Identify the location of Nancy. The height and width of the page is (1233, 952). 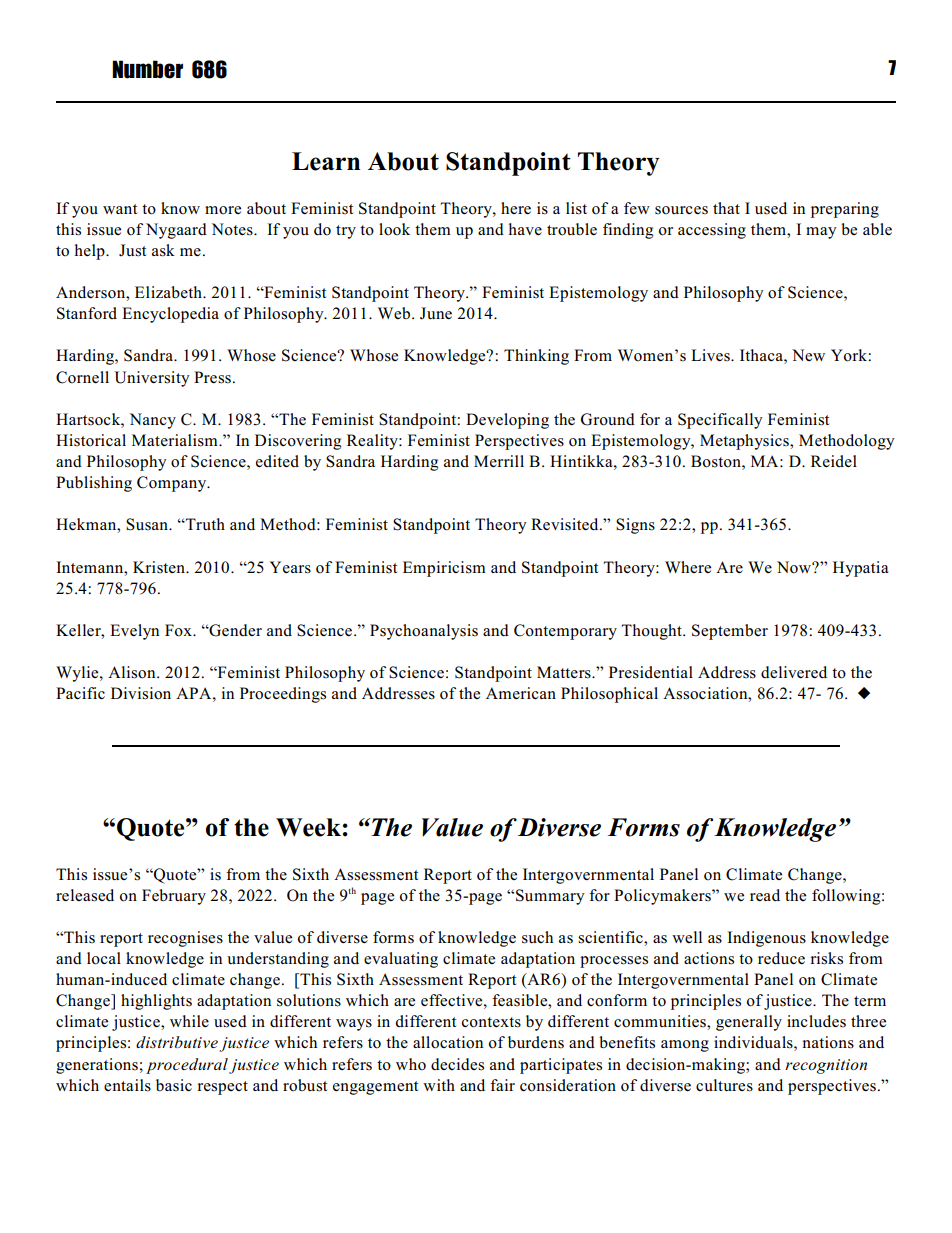
(152, 421).
